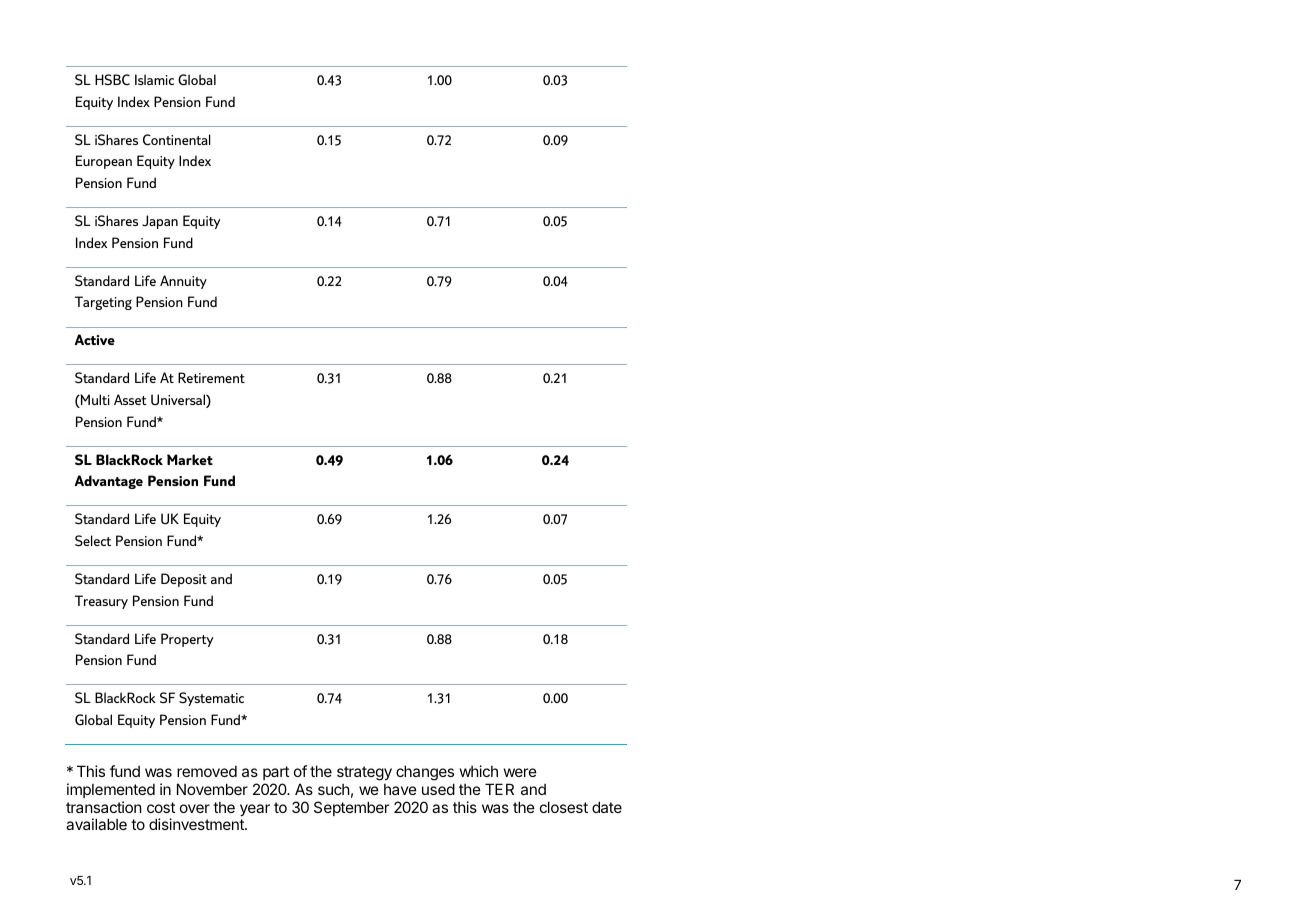 This image has height=924, width=1308. Describe the element at coordinates (183, 282) in the image. I see `Annuity` at that location.
